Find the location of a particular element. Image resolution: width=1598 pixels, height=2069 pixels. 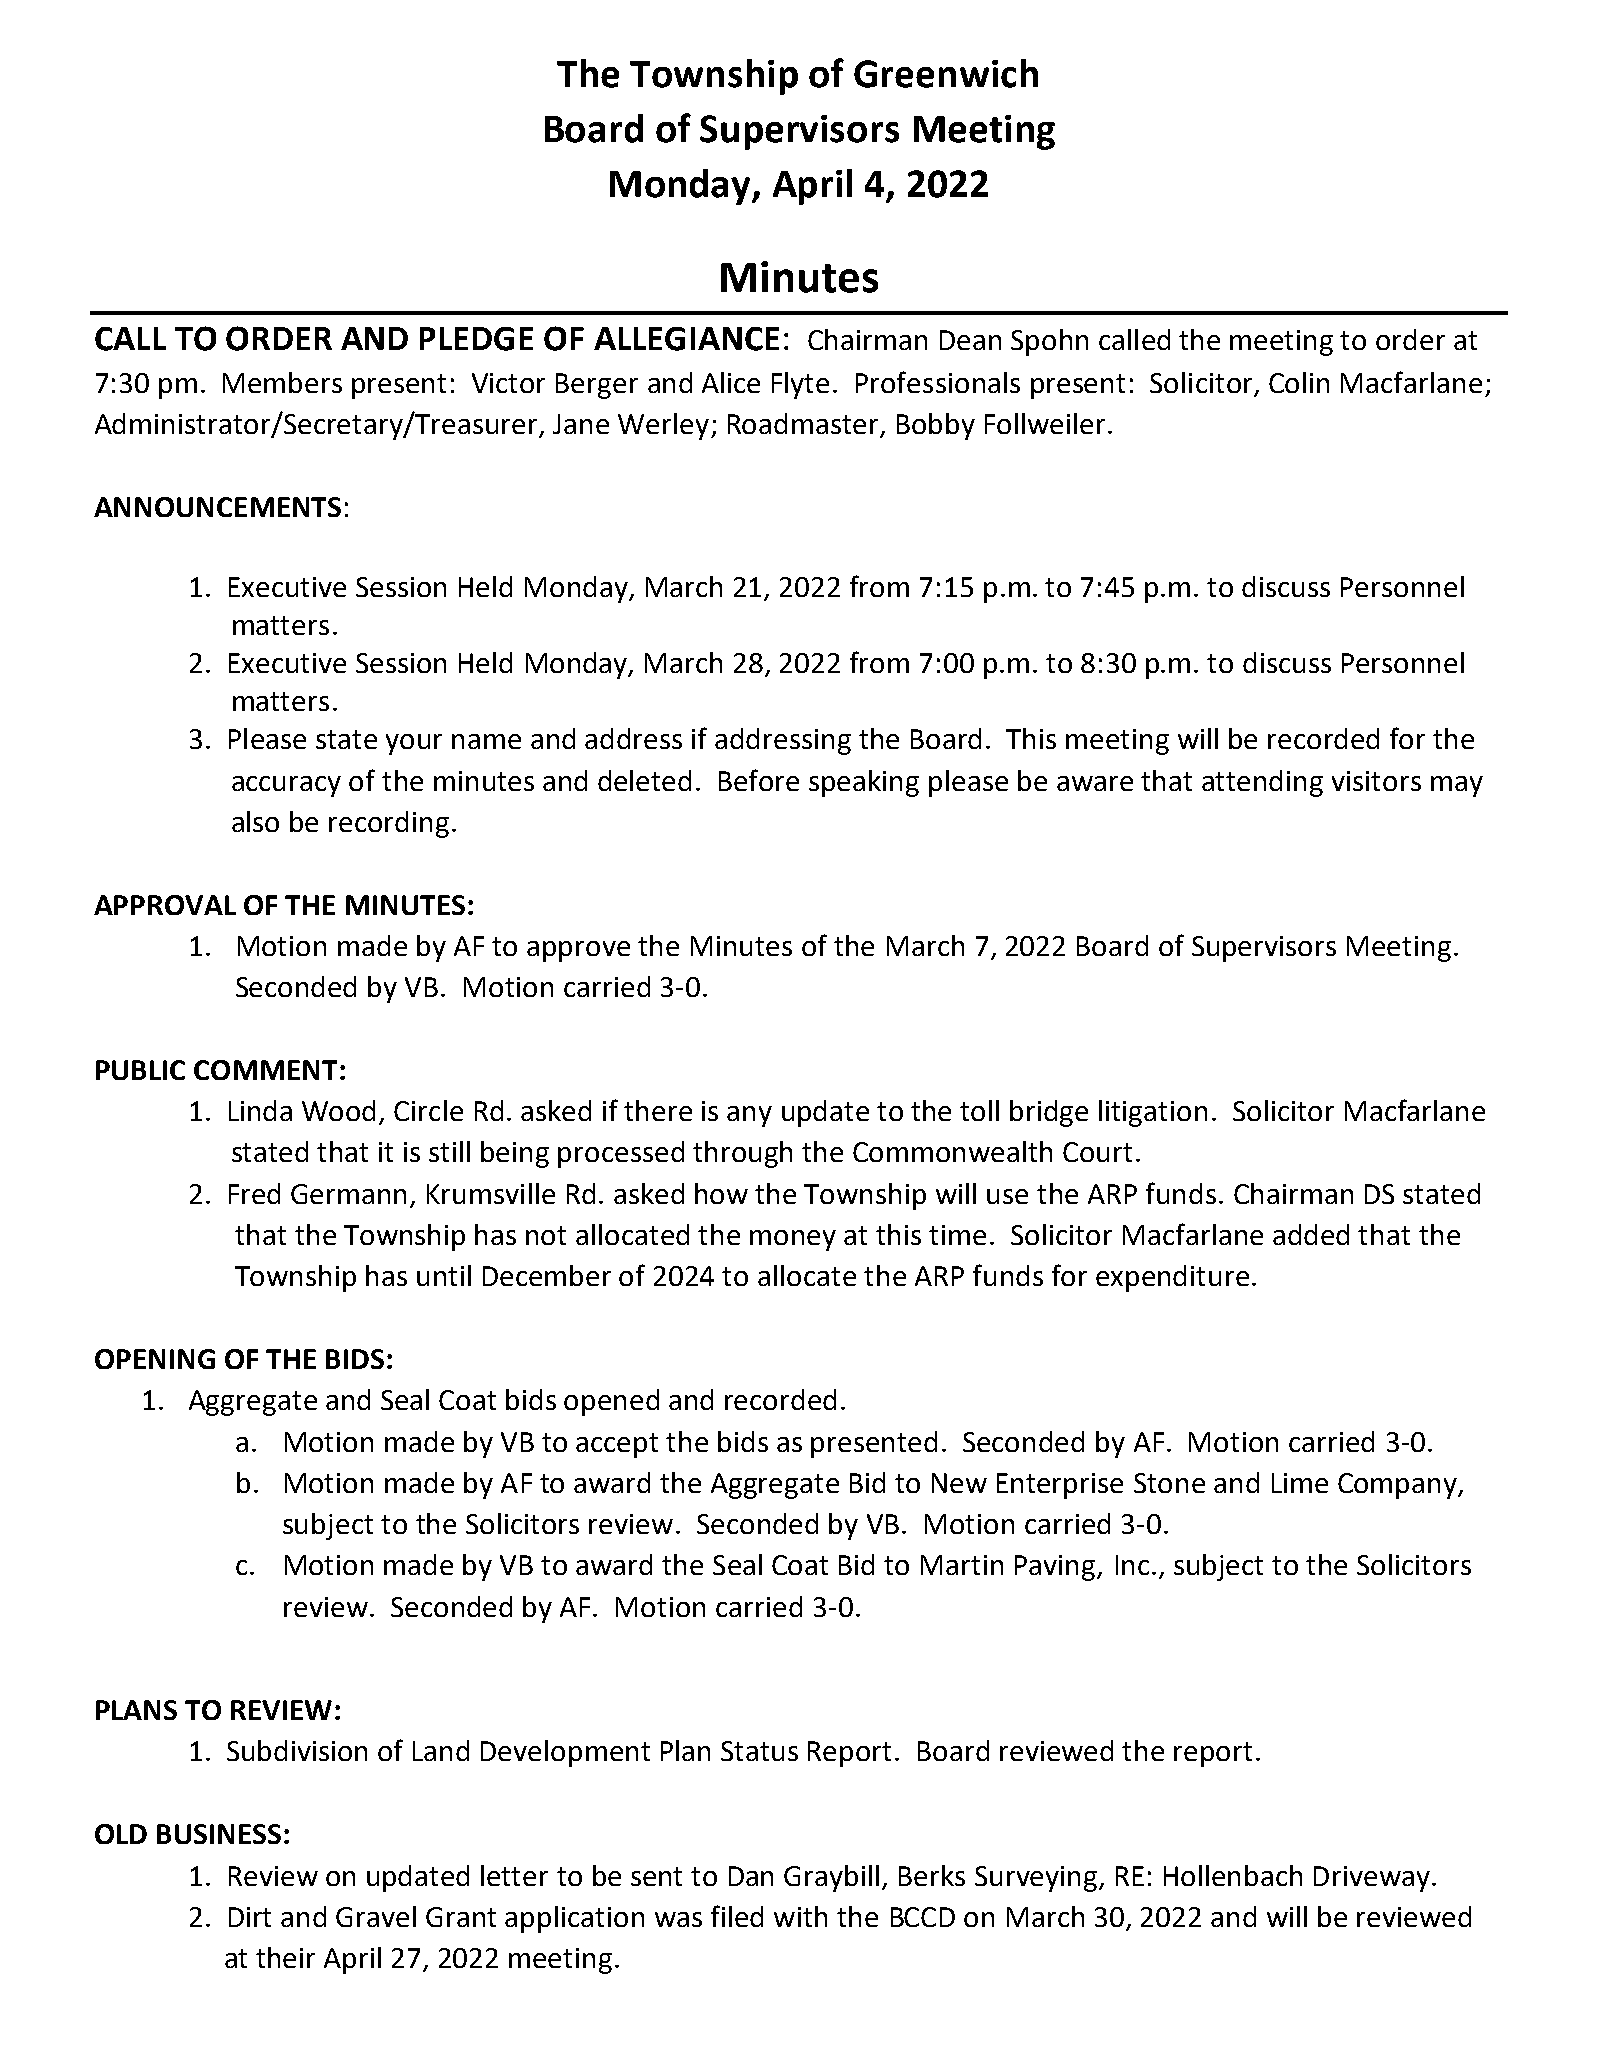

Colin is located at coordinates (1299, 382).
